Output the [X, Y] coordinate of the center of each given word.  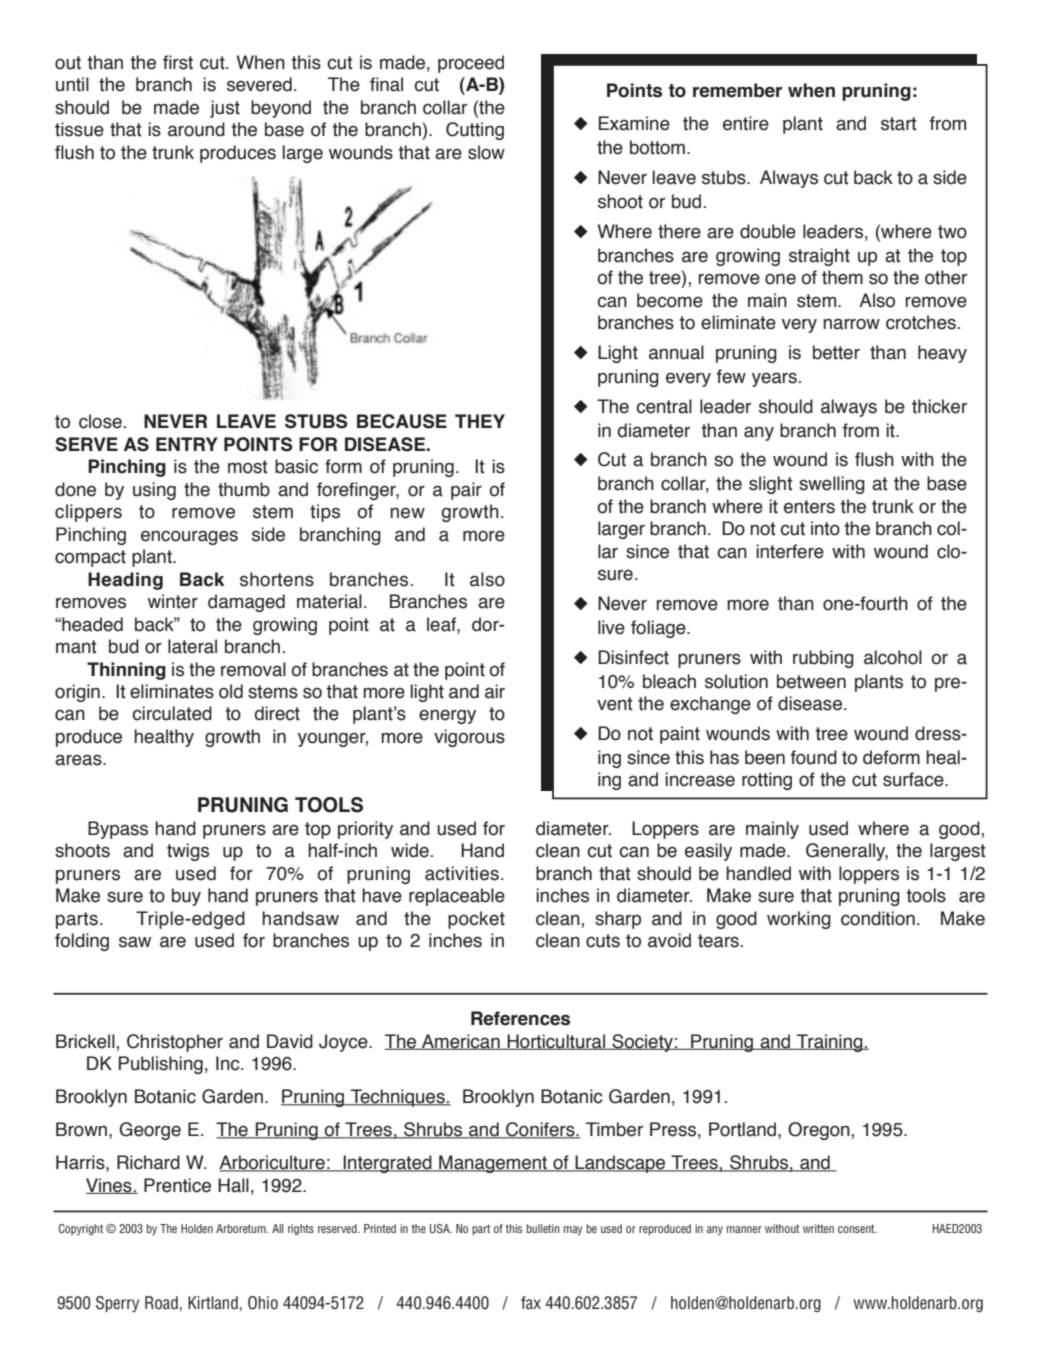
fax [531, 1303]
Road [161, 1303]
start [899, 124]
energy [447, 716]
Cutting [475, 131]
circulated [172, 713]
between [811, 681]
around [196, 129]
